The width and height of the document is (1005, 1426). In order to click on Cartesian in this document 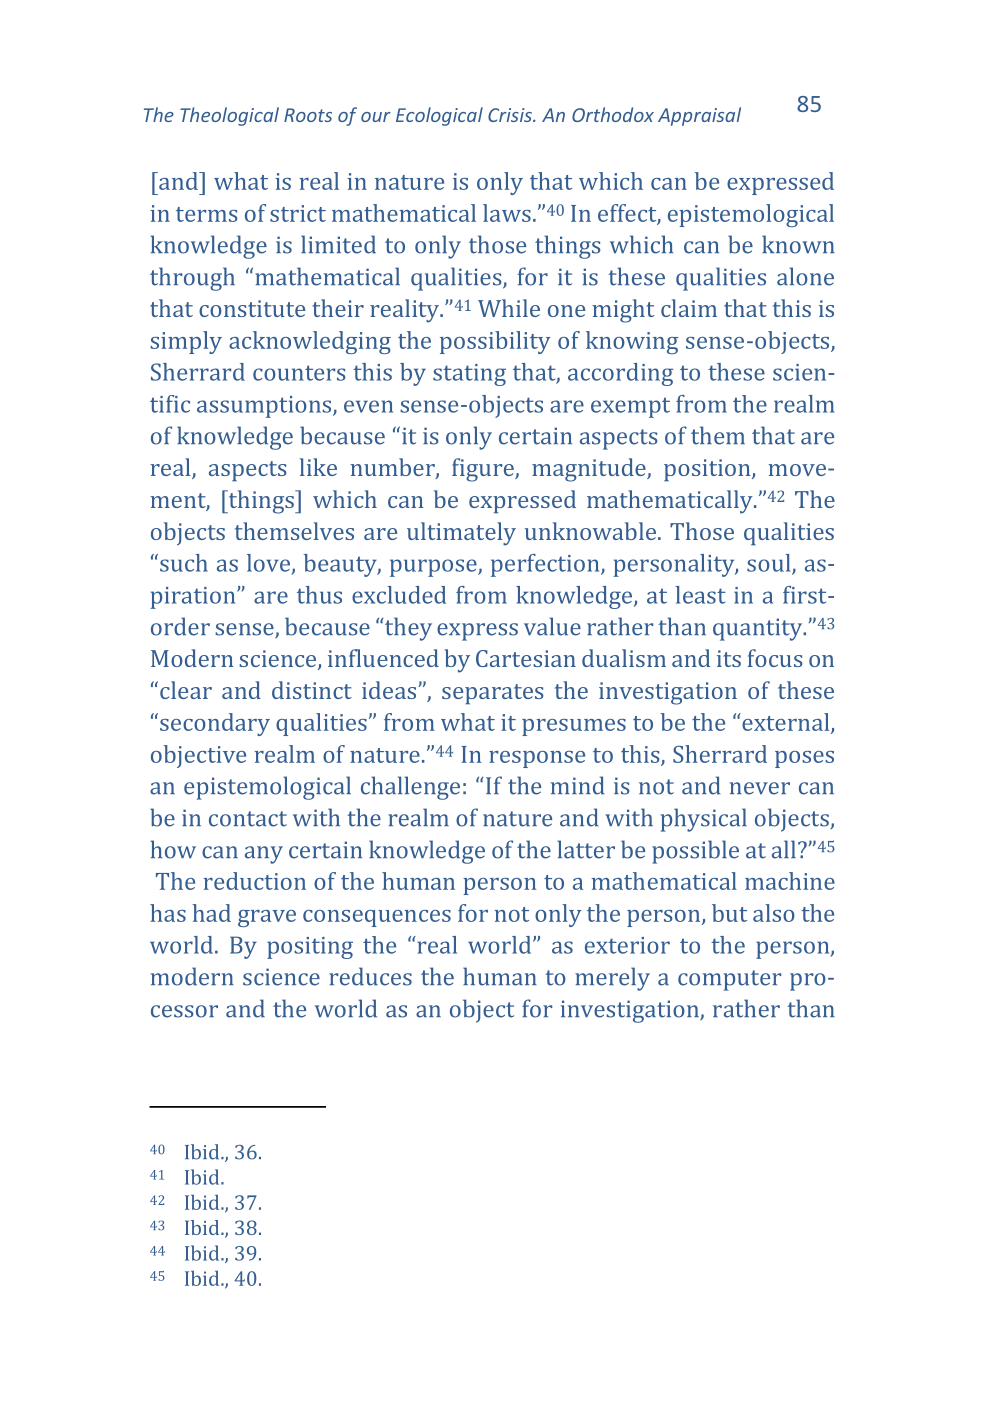, I will do `click(526, 658)`.
